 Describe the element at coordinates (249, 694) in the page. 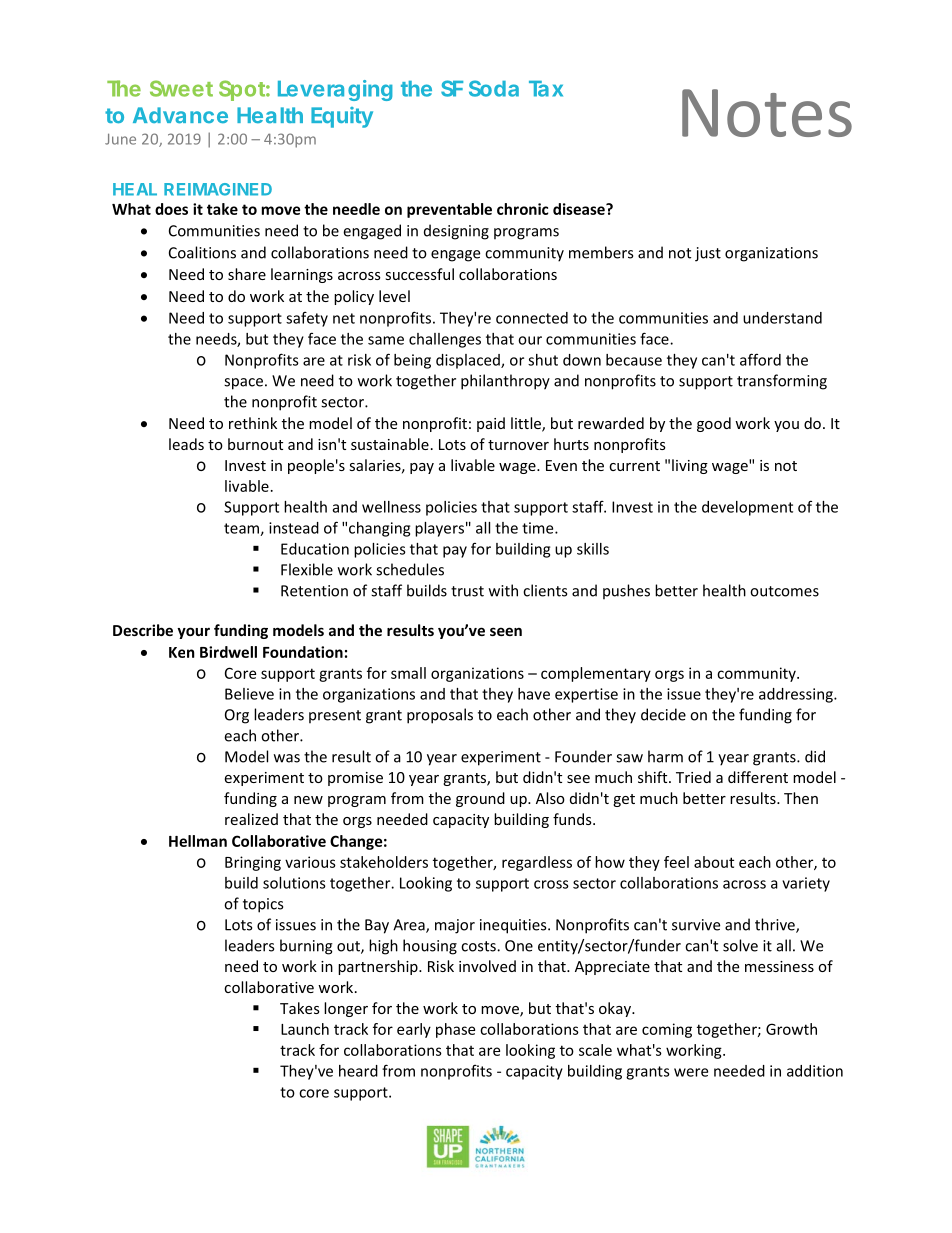

I see `Believe` at that location.
